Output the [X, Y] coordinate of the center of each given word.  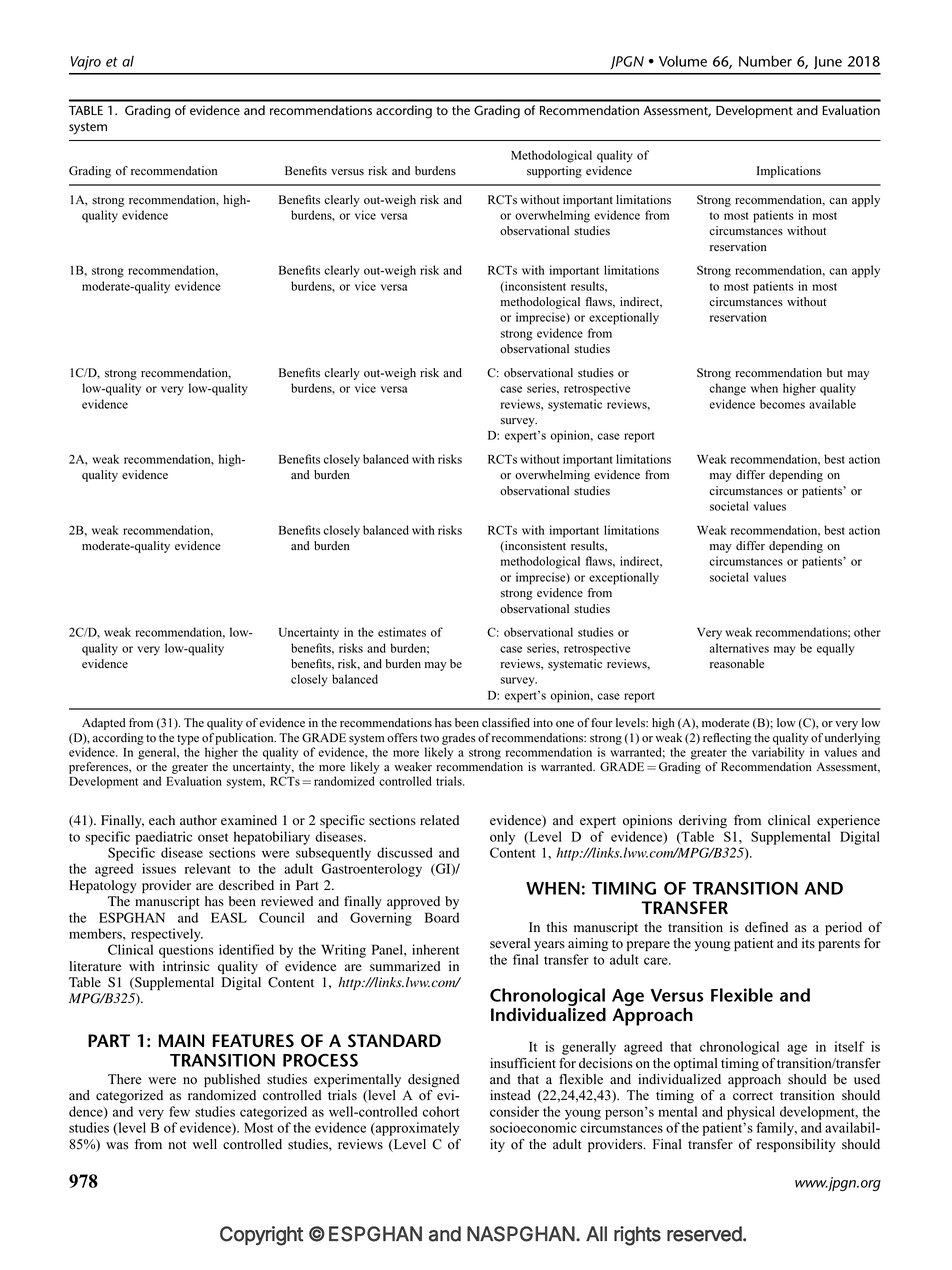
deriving [703, 822]
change [727, 389]
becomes [782, 404]
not [177, 1145]
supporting [554, 172]
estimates [402, 632]
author [198, 820]
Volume [683, 61]
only [502, 838]
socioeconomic [533, 1127]
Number [765, 61]
